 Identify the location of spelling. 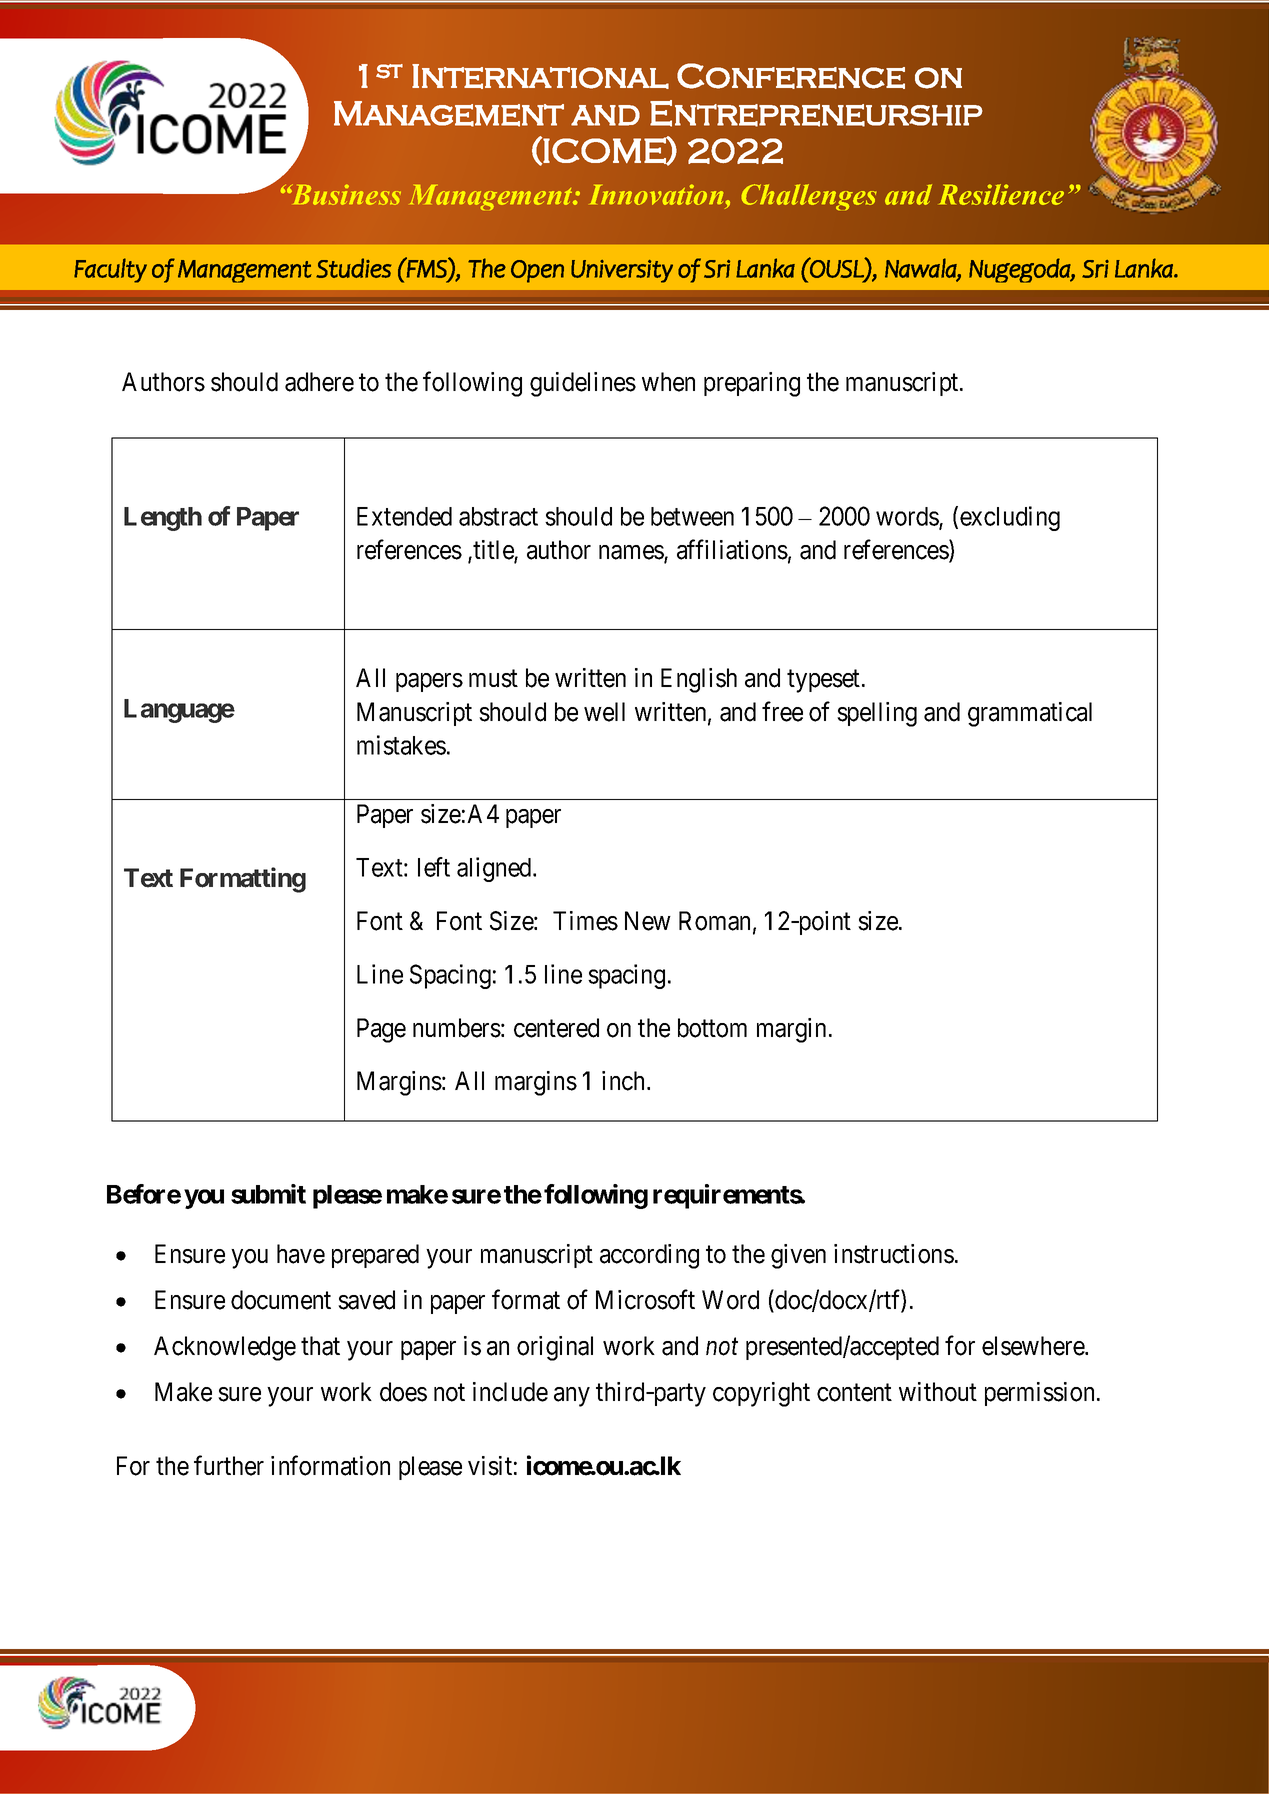
(877, 714).
